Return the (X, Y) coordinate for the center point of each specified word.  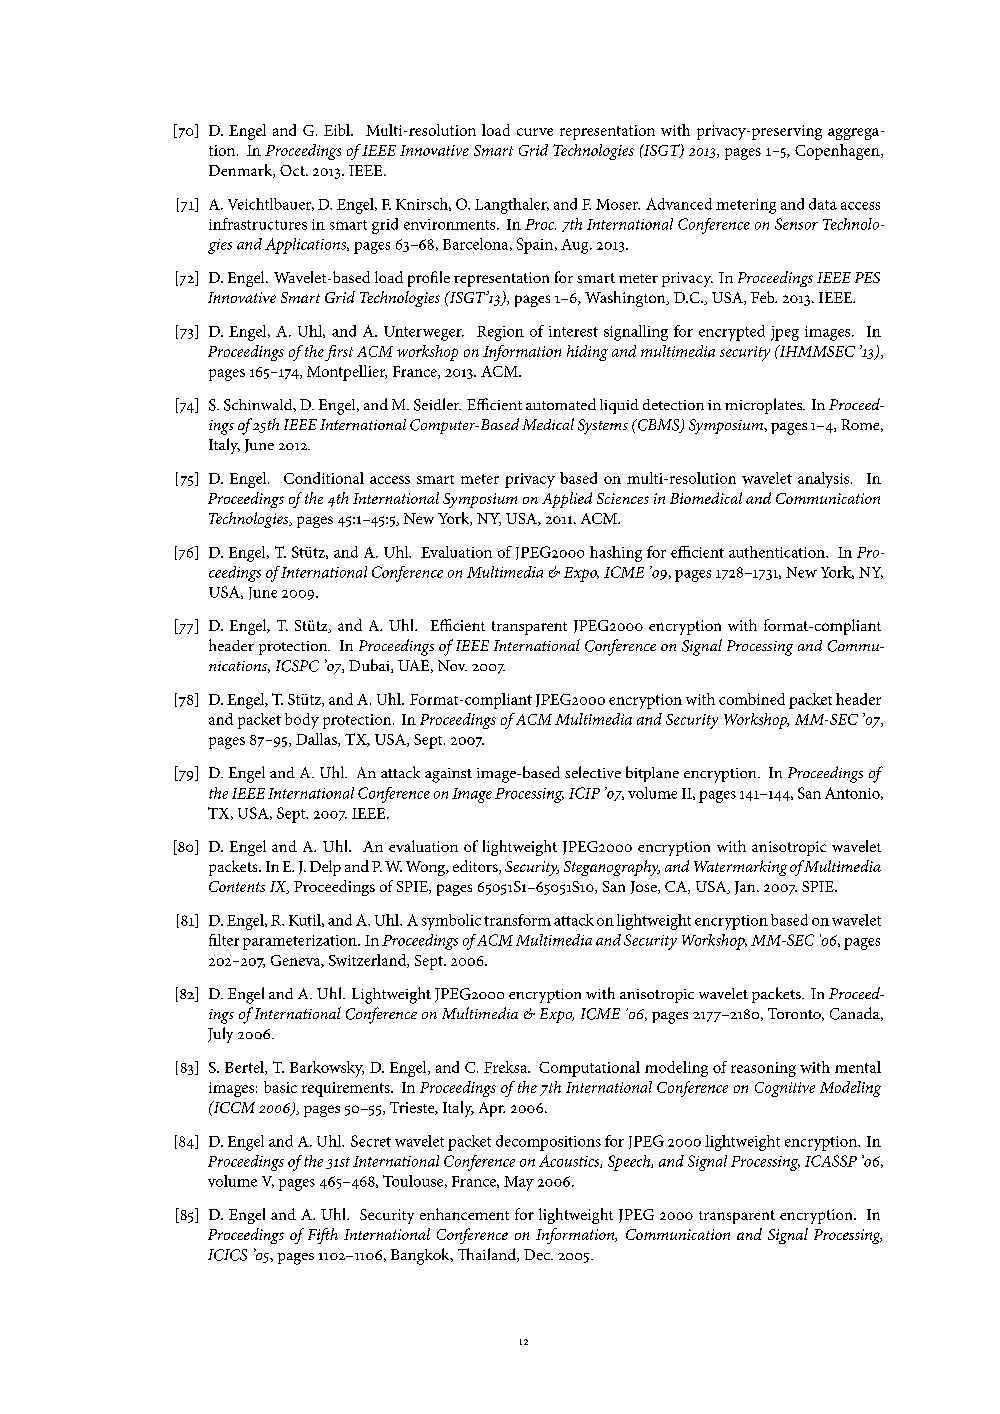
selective (593, 772)
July (220, 1035)
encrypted (732, 333)
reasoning (763, 1069)
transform (517, 920)
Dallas (317, 740)
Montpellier (347, 373)
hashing (616, 554)
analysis (825, 480)
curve (535, 132)
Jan (746, 888)
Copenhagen (838, 152)
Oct (293, 170)
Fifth (323, 1236)
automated (561, 404)
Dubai (370, 666)
